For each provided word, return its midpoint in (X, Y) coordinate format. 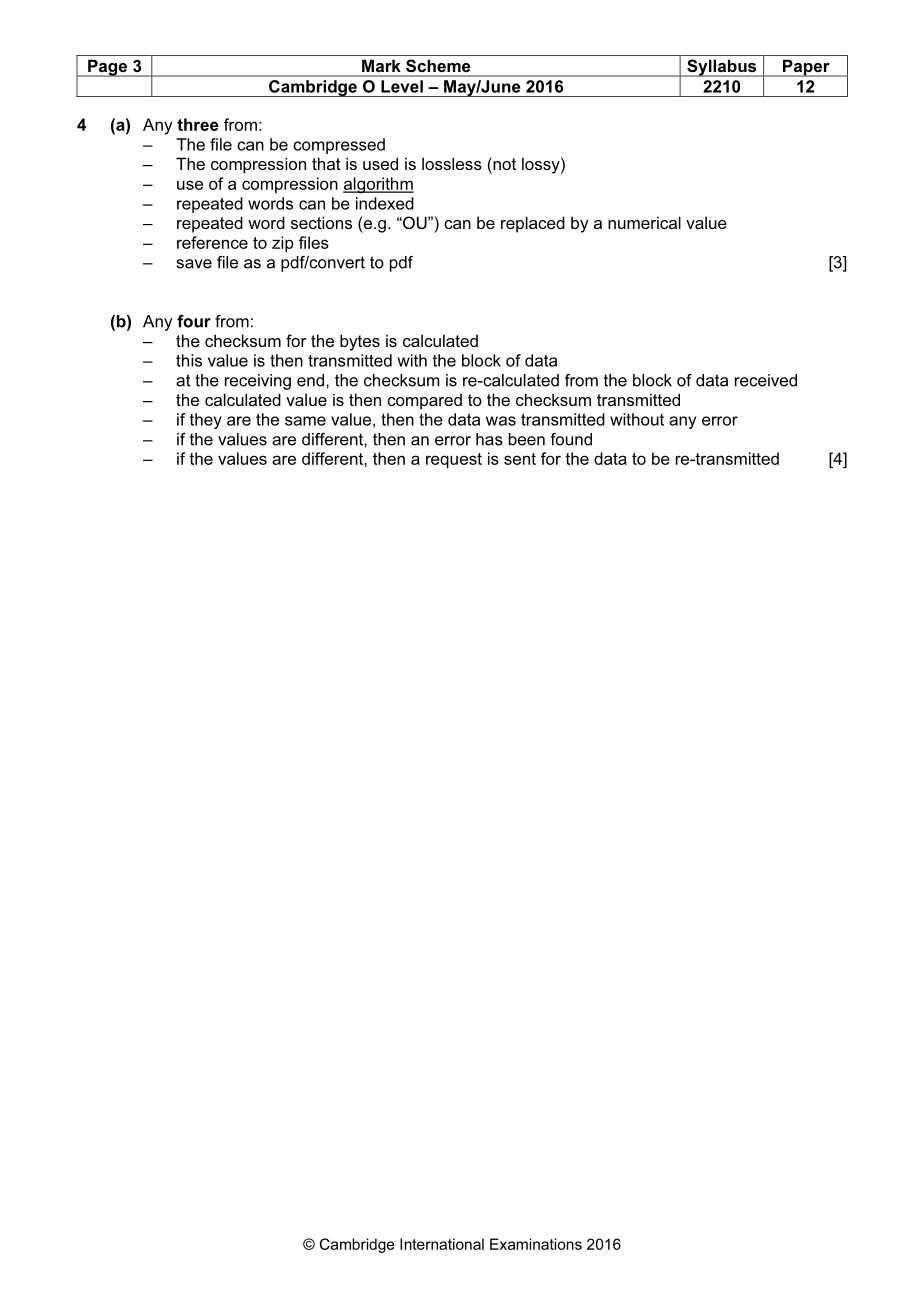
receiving (258, 382)
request (454, 460)
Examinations (536, 1244)
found (571, 439)
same (305, 421)
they (206, 421)
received (766, 380)
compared (424, 402)
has (489, 439)
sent (520, 459)
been (527, 439)
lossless (452, 163)
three (198, 124)
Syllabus (722, 68)
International (442, 1244)
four (194, 321)
